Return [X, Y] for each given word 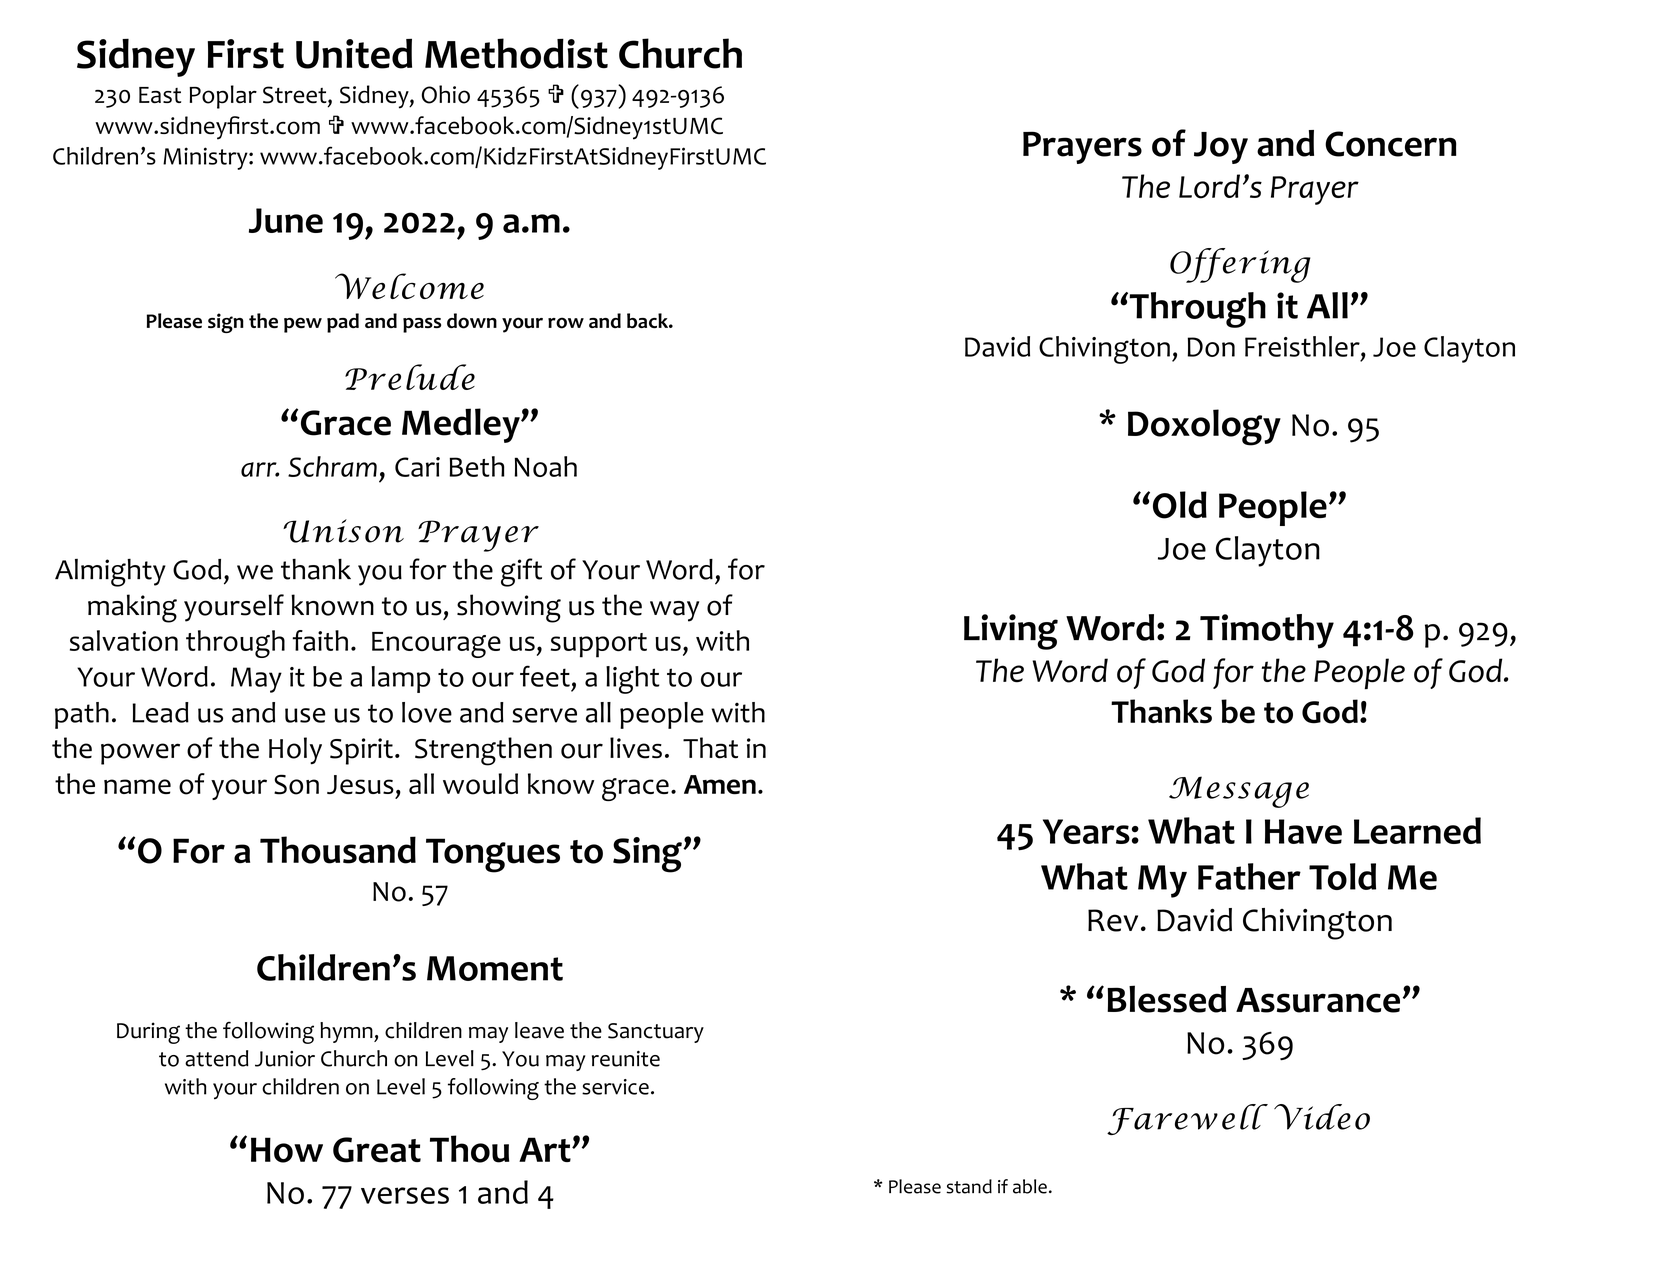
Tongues [493, 855]
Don [1211, 347]
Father [1249, 876]
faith [320, 640]
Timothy [1267, 631]
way [674, 611]
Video [1322, 1117]
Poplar [223, 97]
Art [546, 1149]
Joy [1221, 148]
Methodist [516, 53]
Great [377, 1150]
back [648, 321]
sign [226, 323]
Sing [648, 855]
